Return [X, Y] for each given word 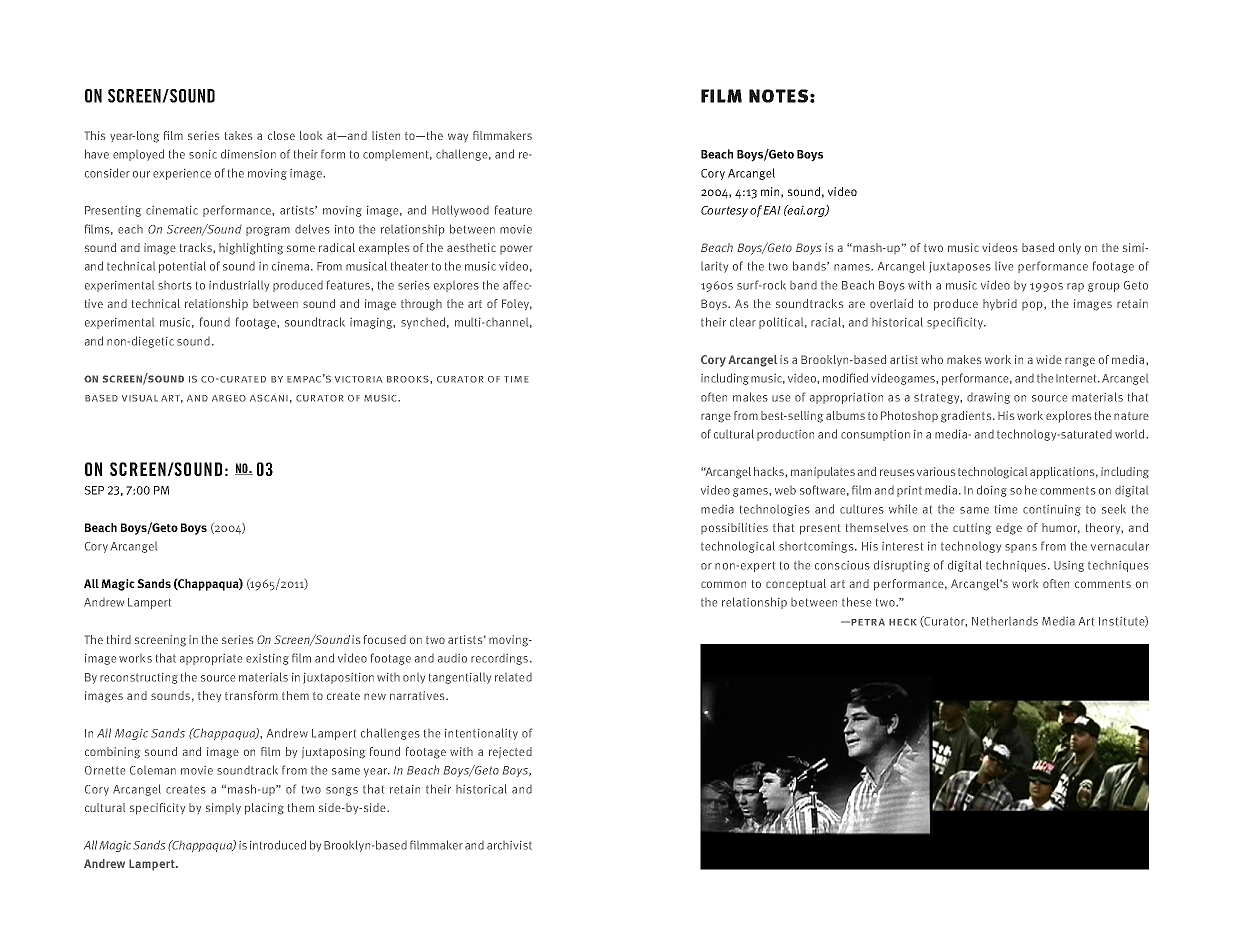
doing [992, 491]
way [458, 137]
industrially [239, 286]
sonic [203, 154]
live [1004, 266]
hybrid [1000, 304]
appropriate [211, 659]
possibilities [734, 528]
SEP [94, 490]
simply [223, 808]
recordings [499, 659]
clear [743, 322]
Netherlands [1005, 621]
